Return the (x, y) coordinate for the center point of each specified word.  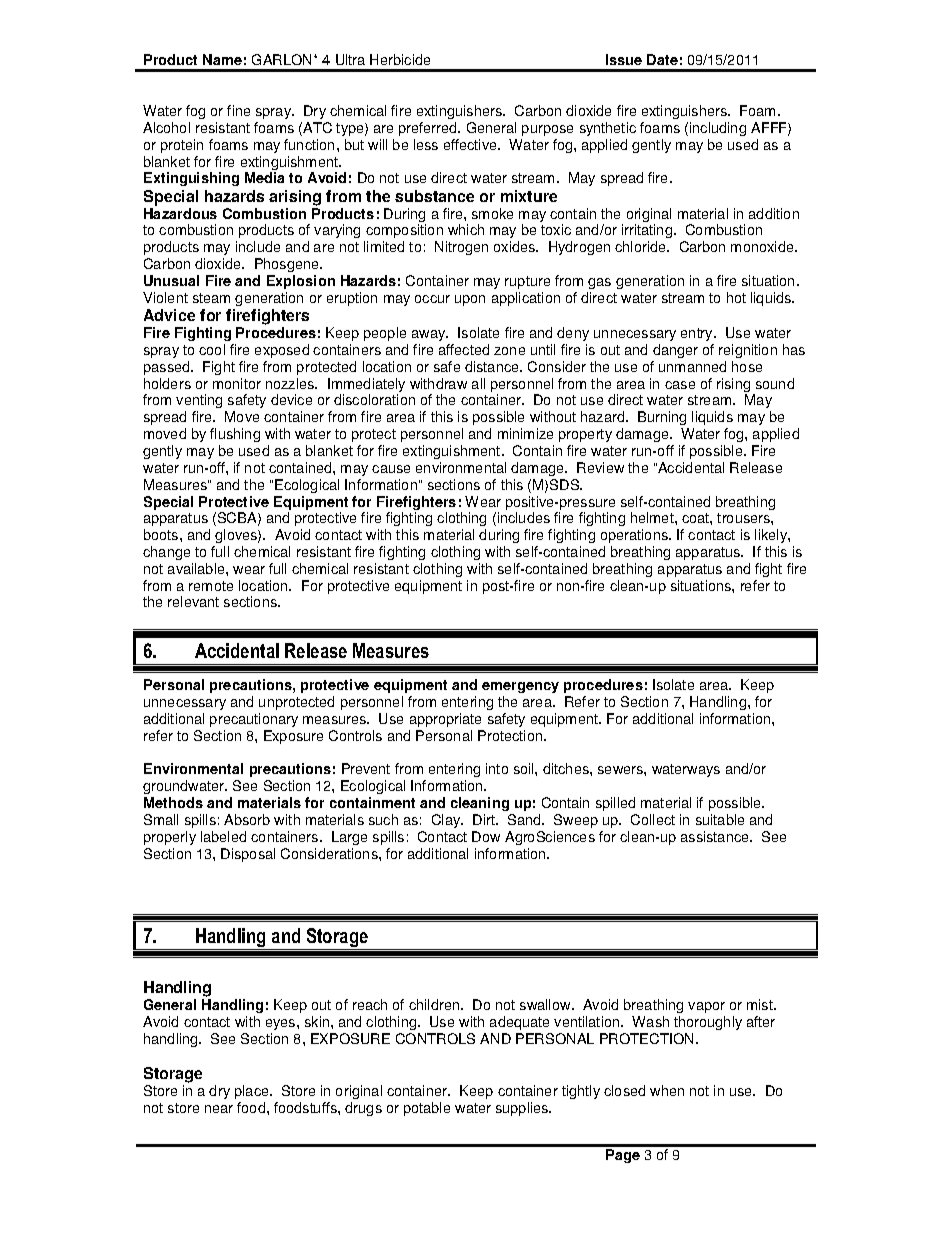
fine (238, 110)
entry (698, 334)
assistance (716, 836)
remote (211, 586)
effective (471, 144)
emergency (520, 687)
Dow (486, 836)
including (718, 129)
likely (772, 536)
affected (464, 349)
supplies (523, 1109)
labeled (223, 836)
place (253, 1092)
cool (212, 349)
